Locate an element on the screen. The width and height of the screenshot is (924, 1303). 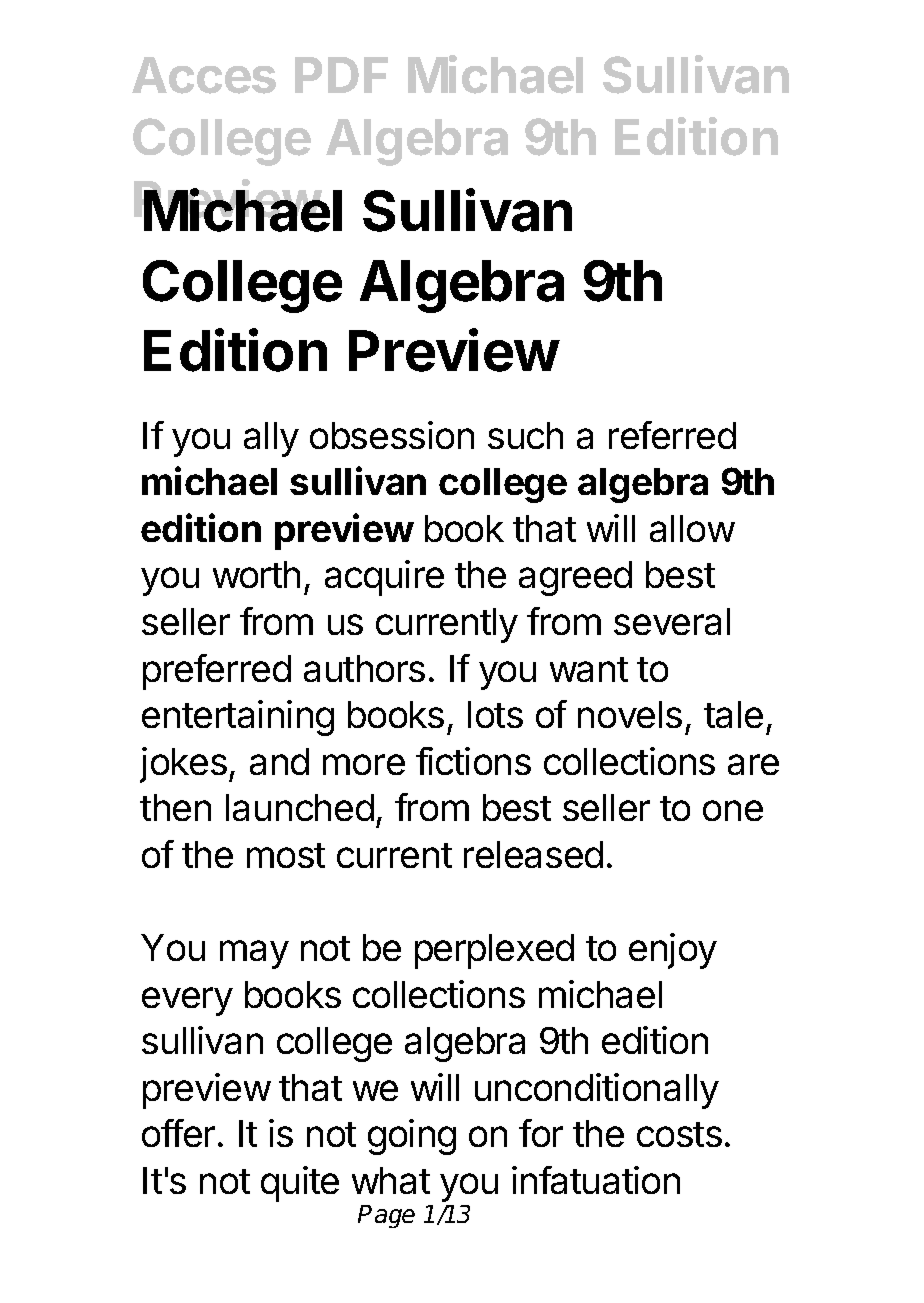
Acces is located at coordinates (204, 75).
